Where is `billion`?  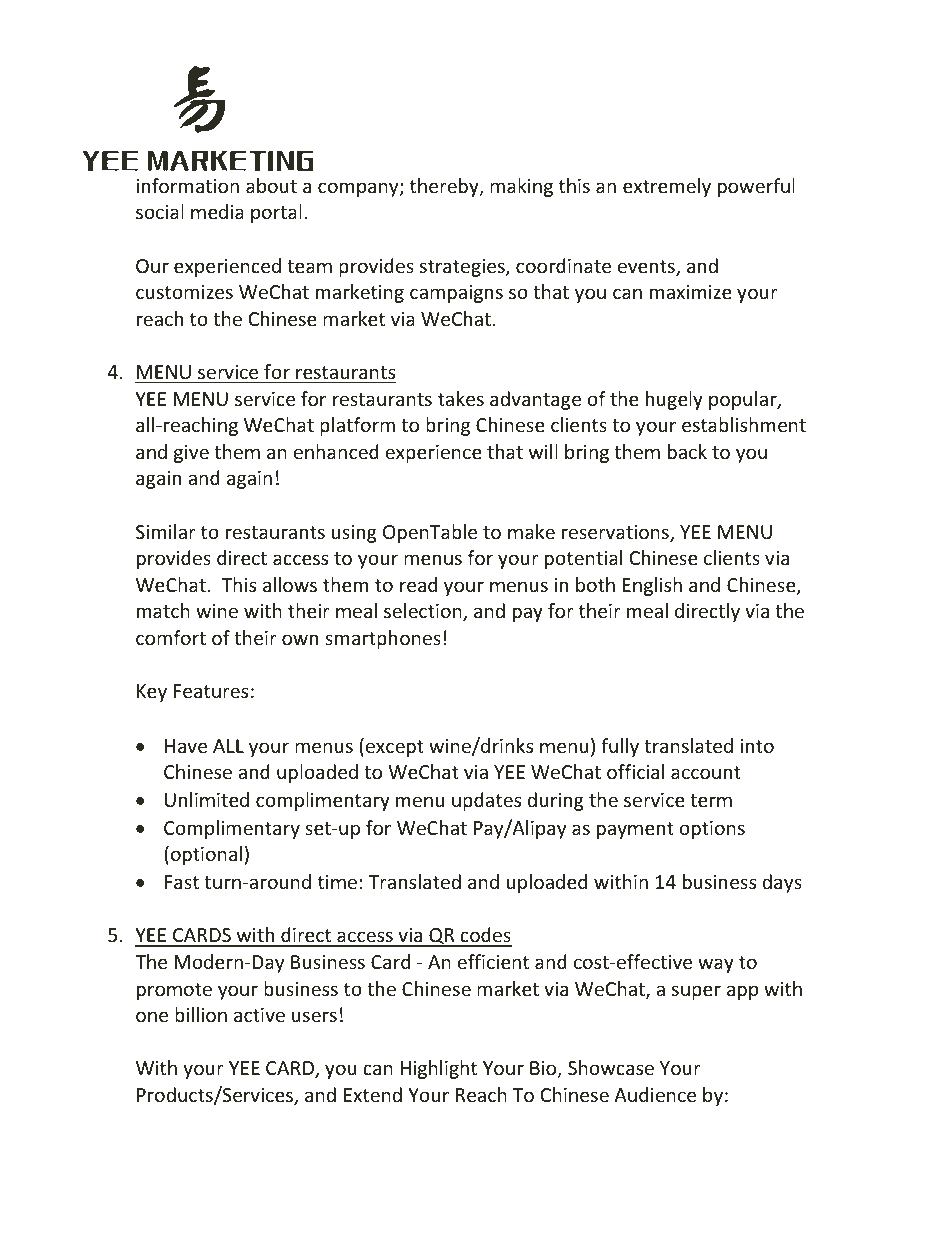
billion is located at coordinates (201, 1014).
